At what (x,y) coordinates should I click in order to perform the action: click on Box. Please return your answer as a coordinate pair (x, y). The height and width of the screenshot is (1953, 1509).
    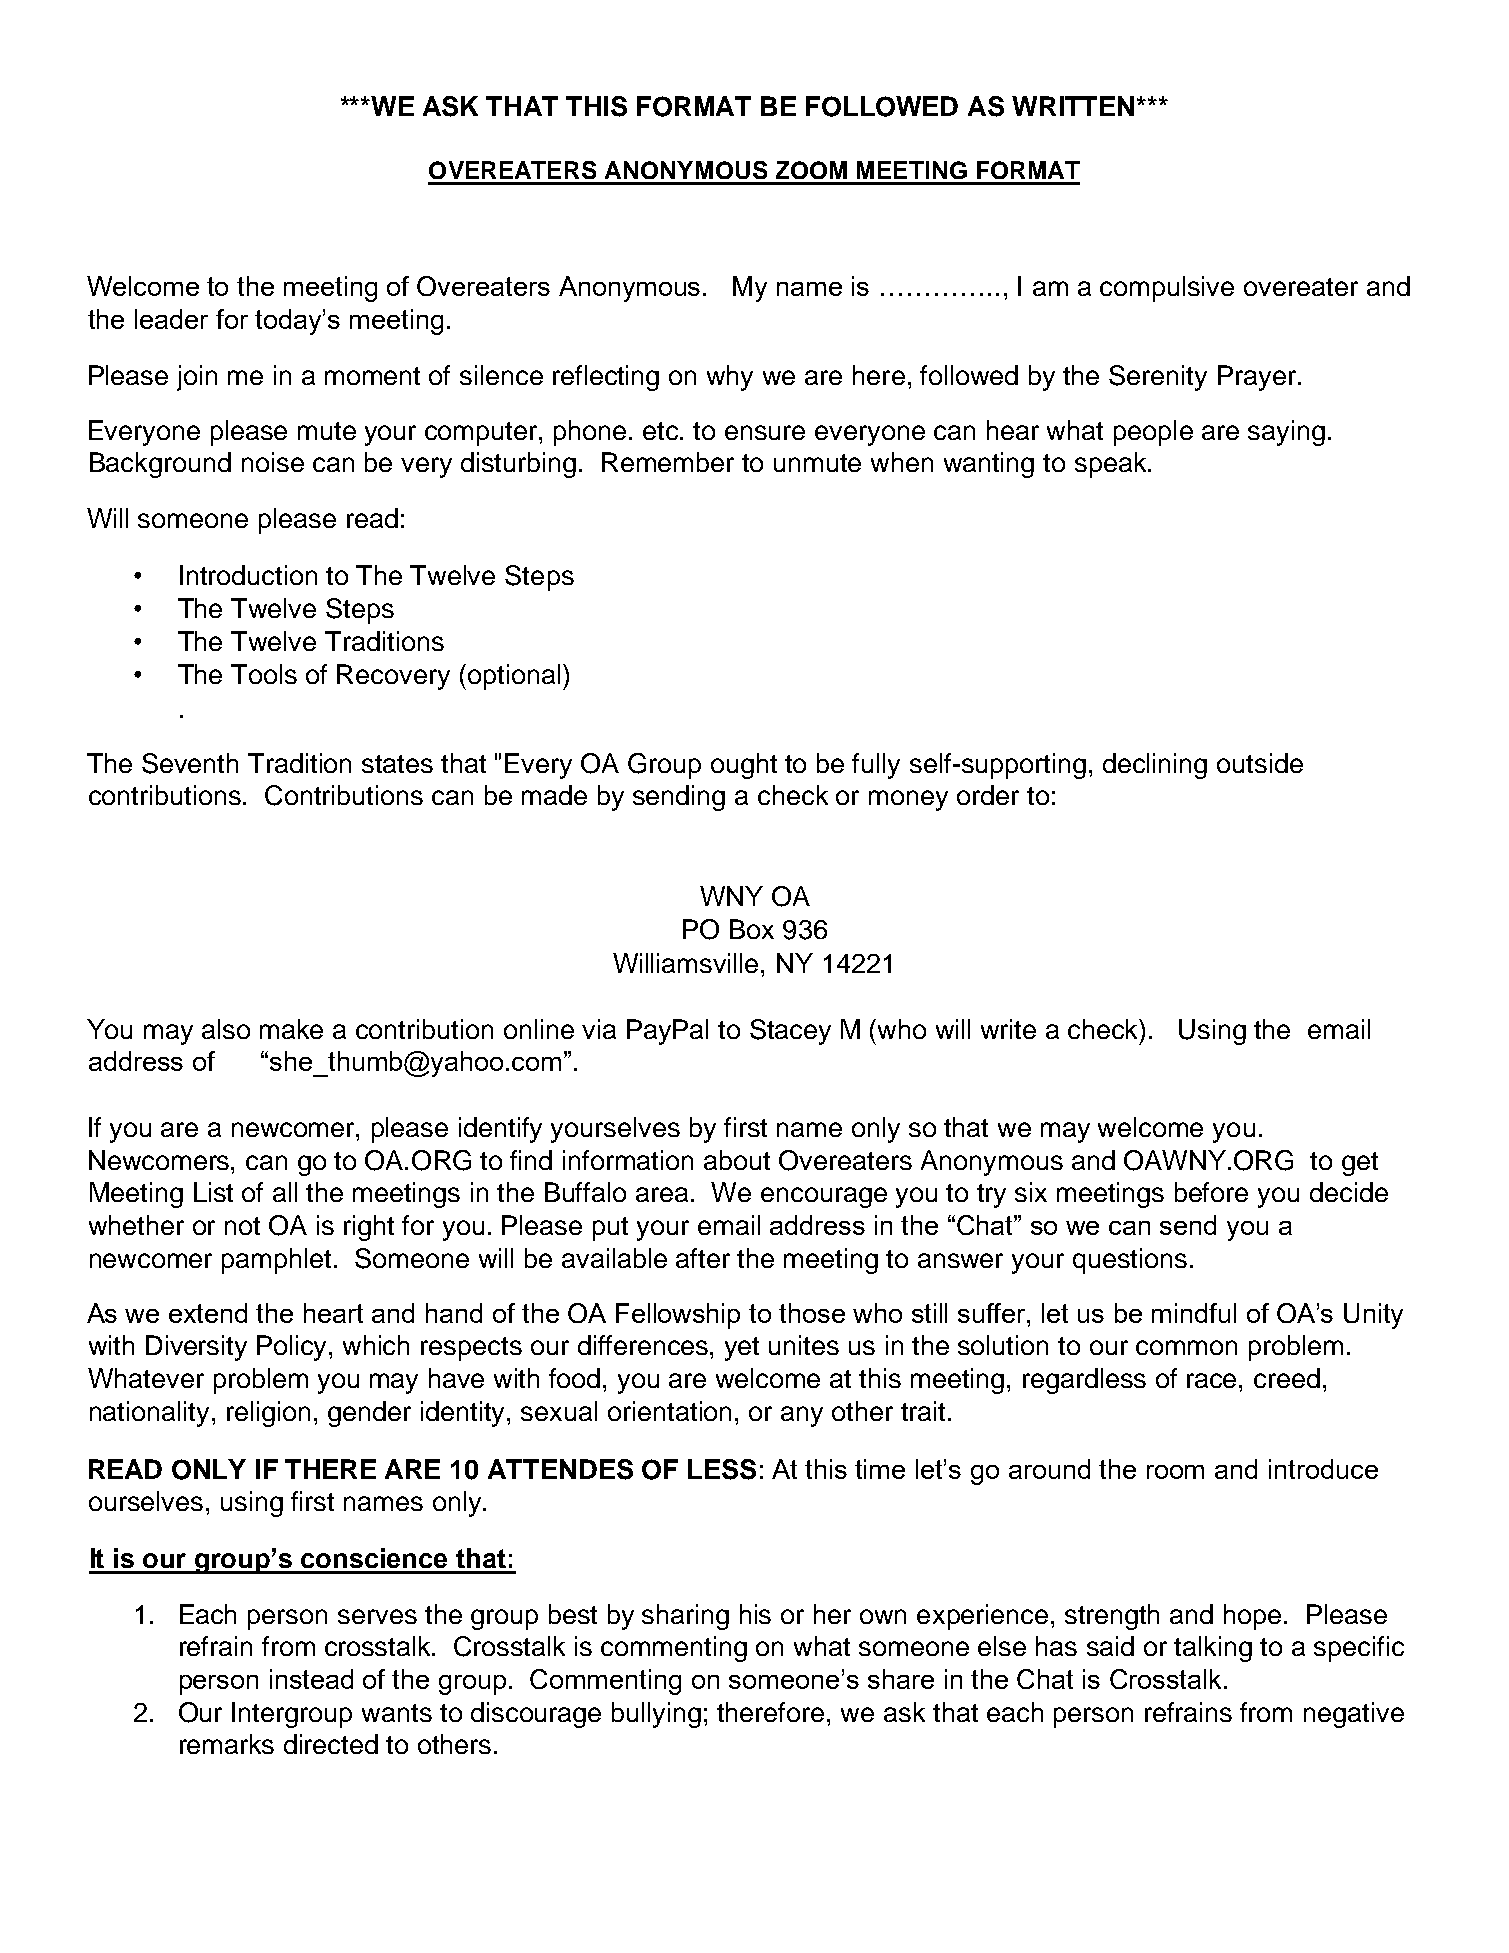
    Looking at the image, I should click on (752, 929).
